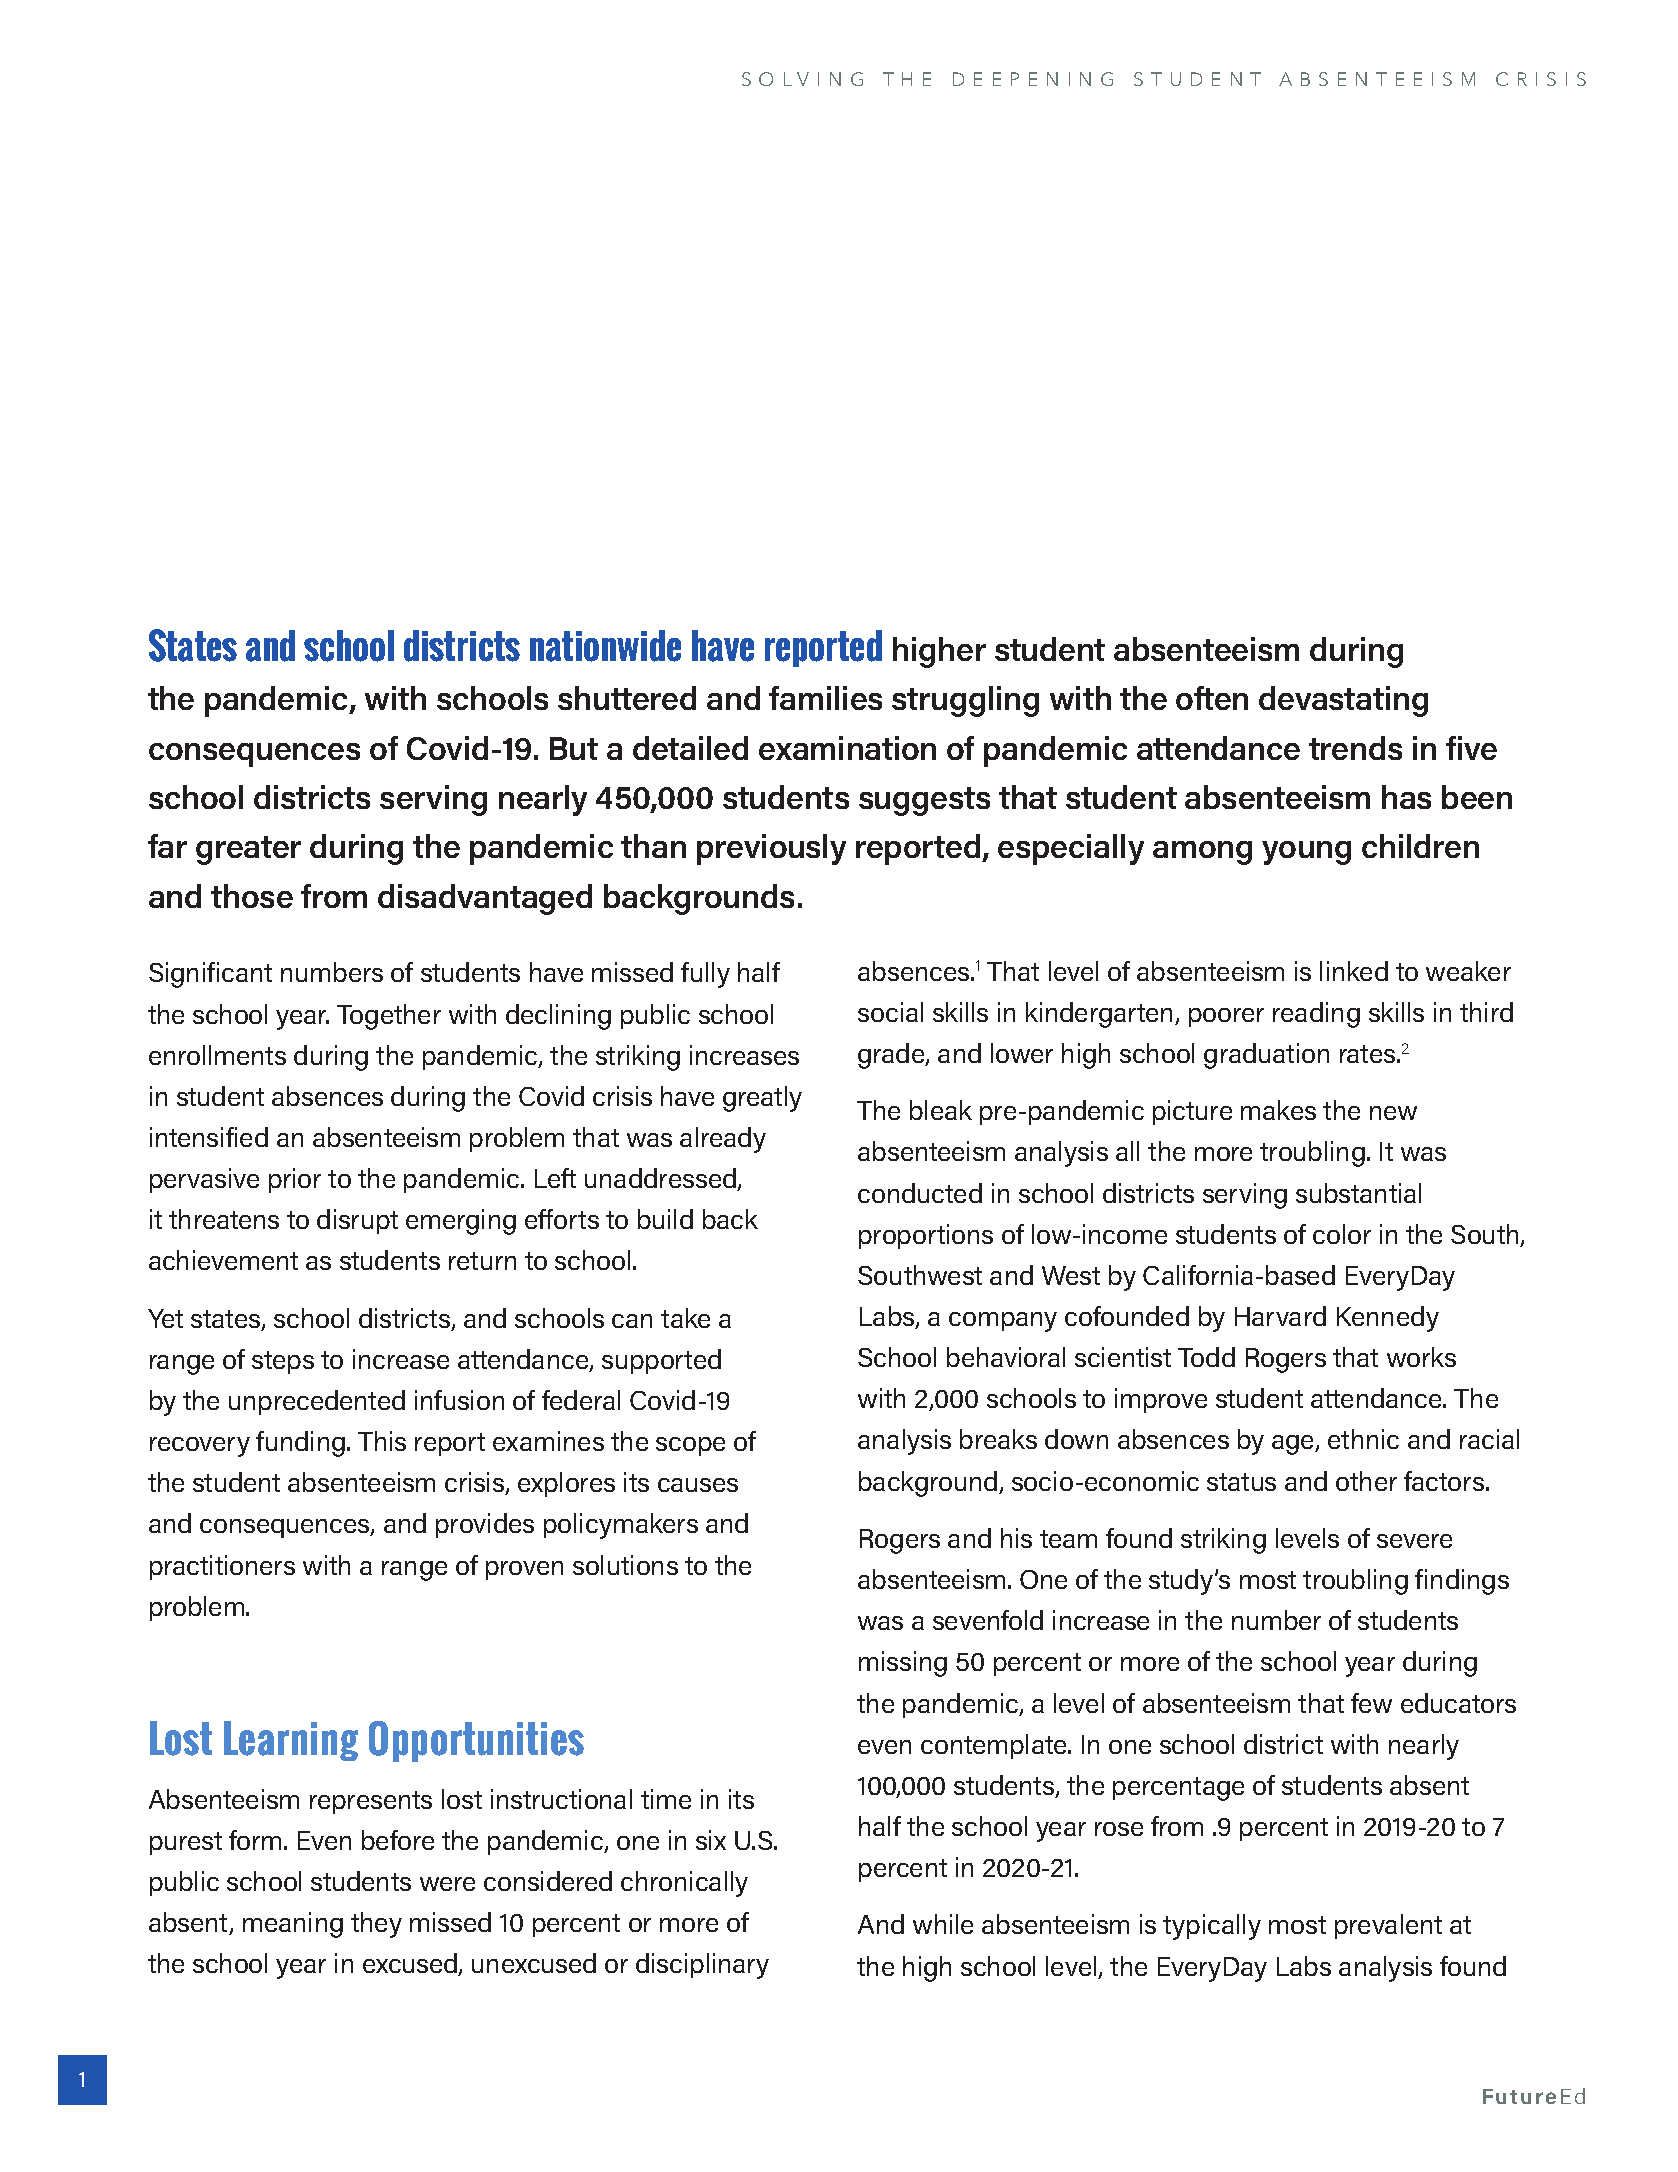 Image resolution: width=1678 pixels, height=2172 pixels. What do you see at coordinates (943, 1924) in the page?
I see `while` at bounding box center [943, 1924].
